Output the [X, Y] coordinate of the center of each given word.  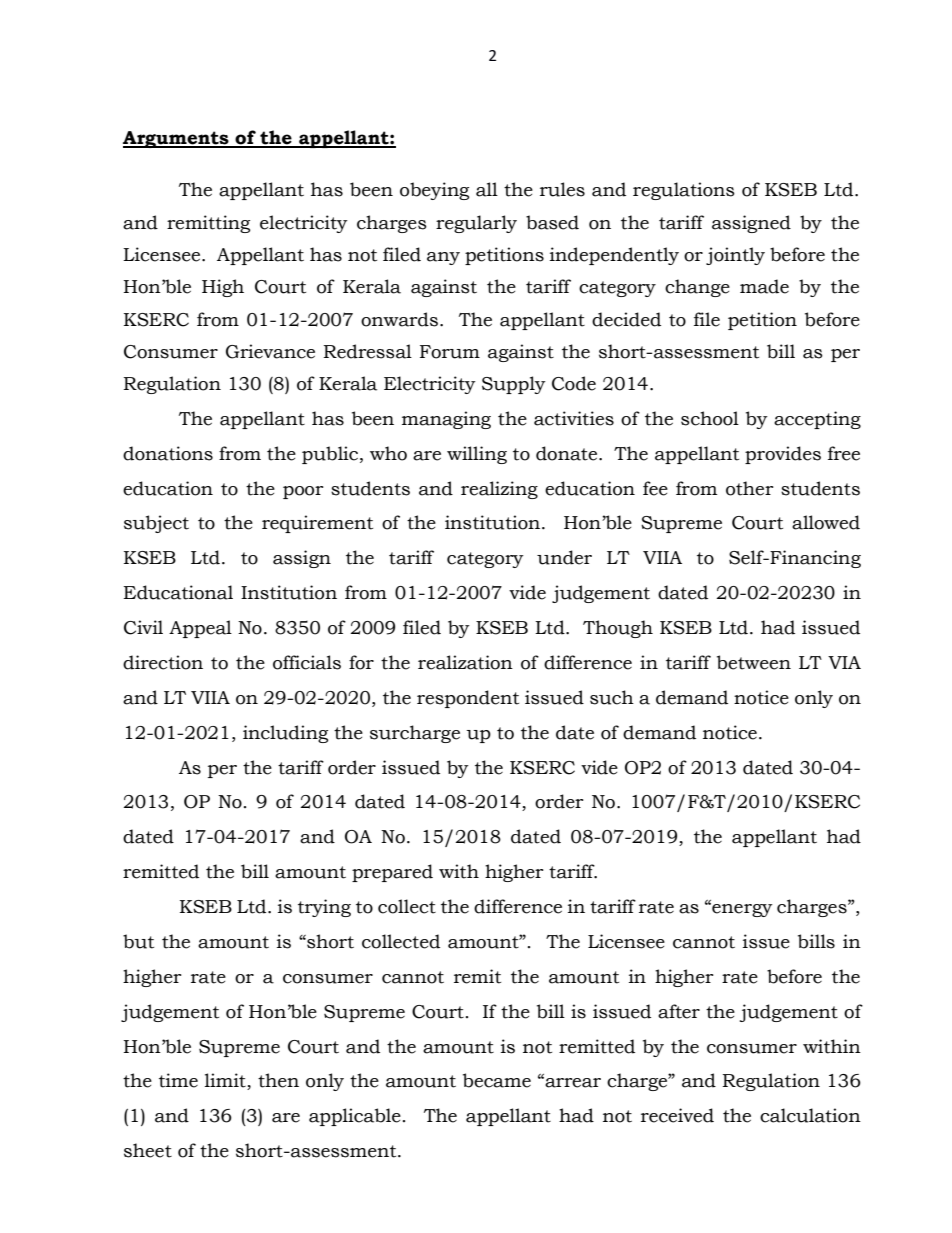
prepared [392, 873]
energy [741, 910]
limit [226, 1081]
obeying [434, 191]
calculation [810, 1115]
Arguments [177, 139]
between [754, 662]
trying [324, 908]
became [497, 1080]
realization [465, 662]
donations [168, 453]
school [710, 418]
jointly [735, 256]
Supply [514, 385]
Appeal [200, 629]
